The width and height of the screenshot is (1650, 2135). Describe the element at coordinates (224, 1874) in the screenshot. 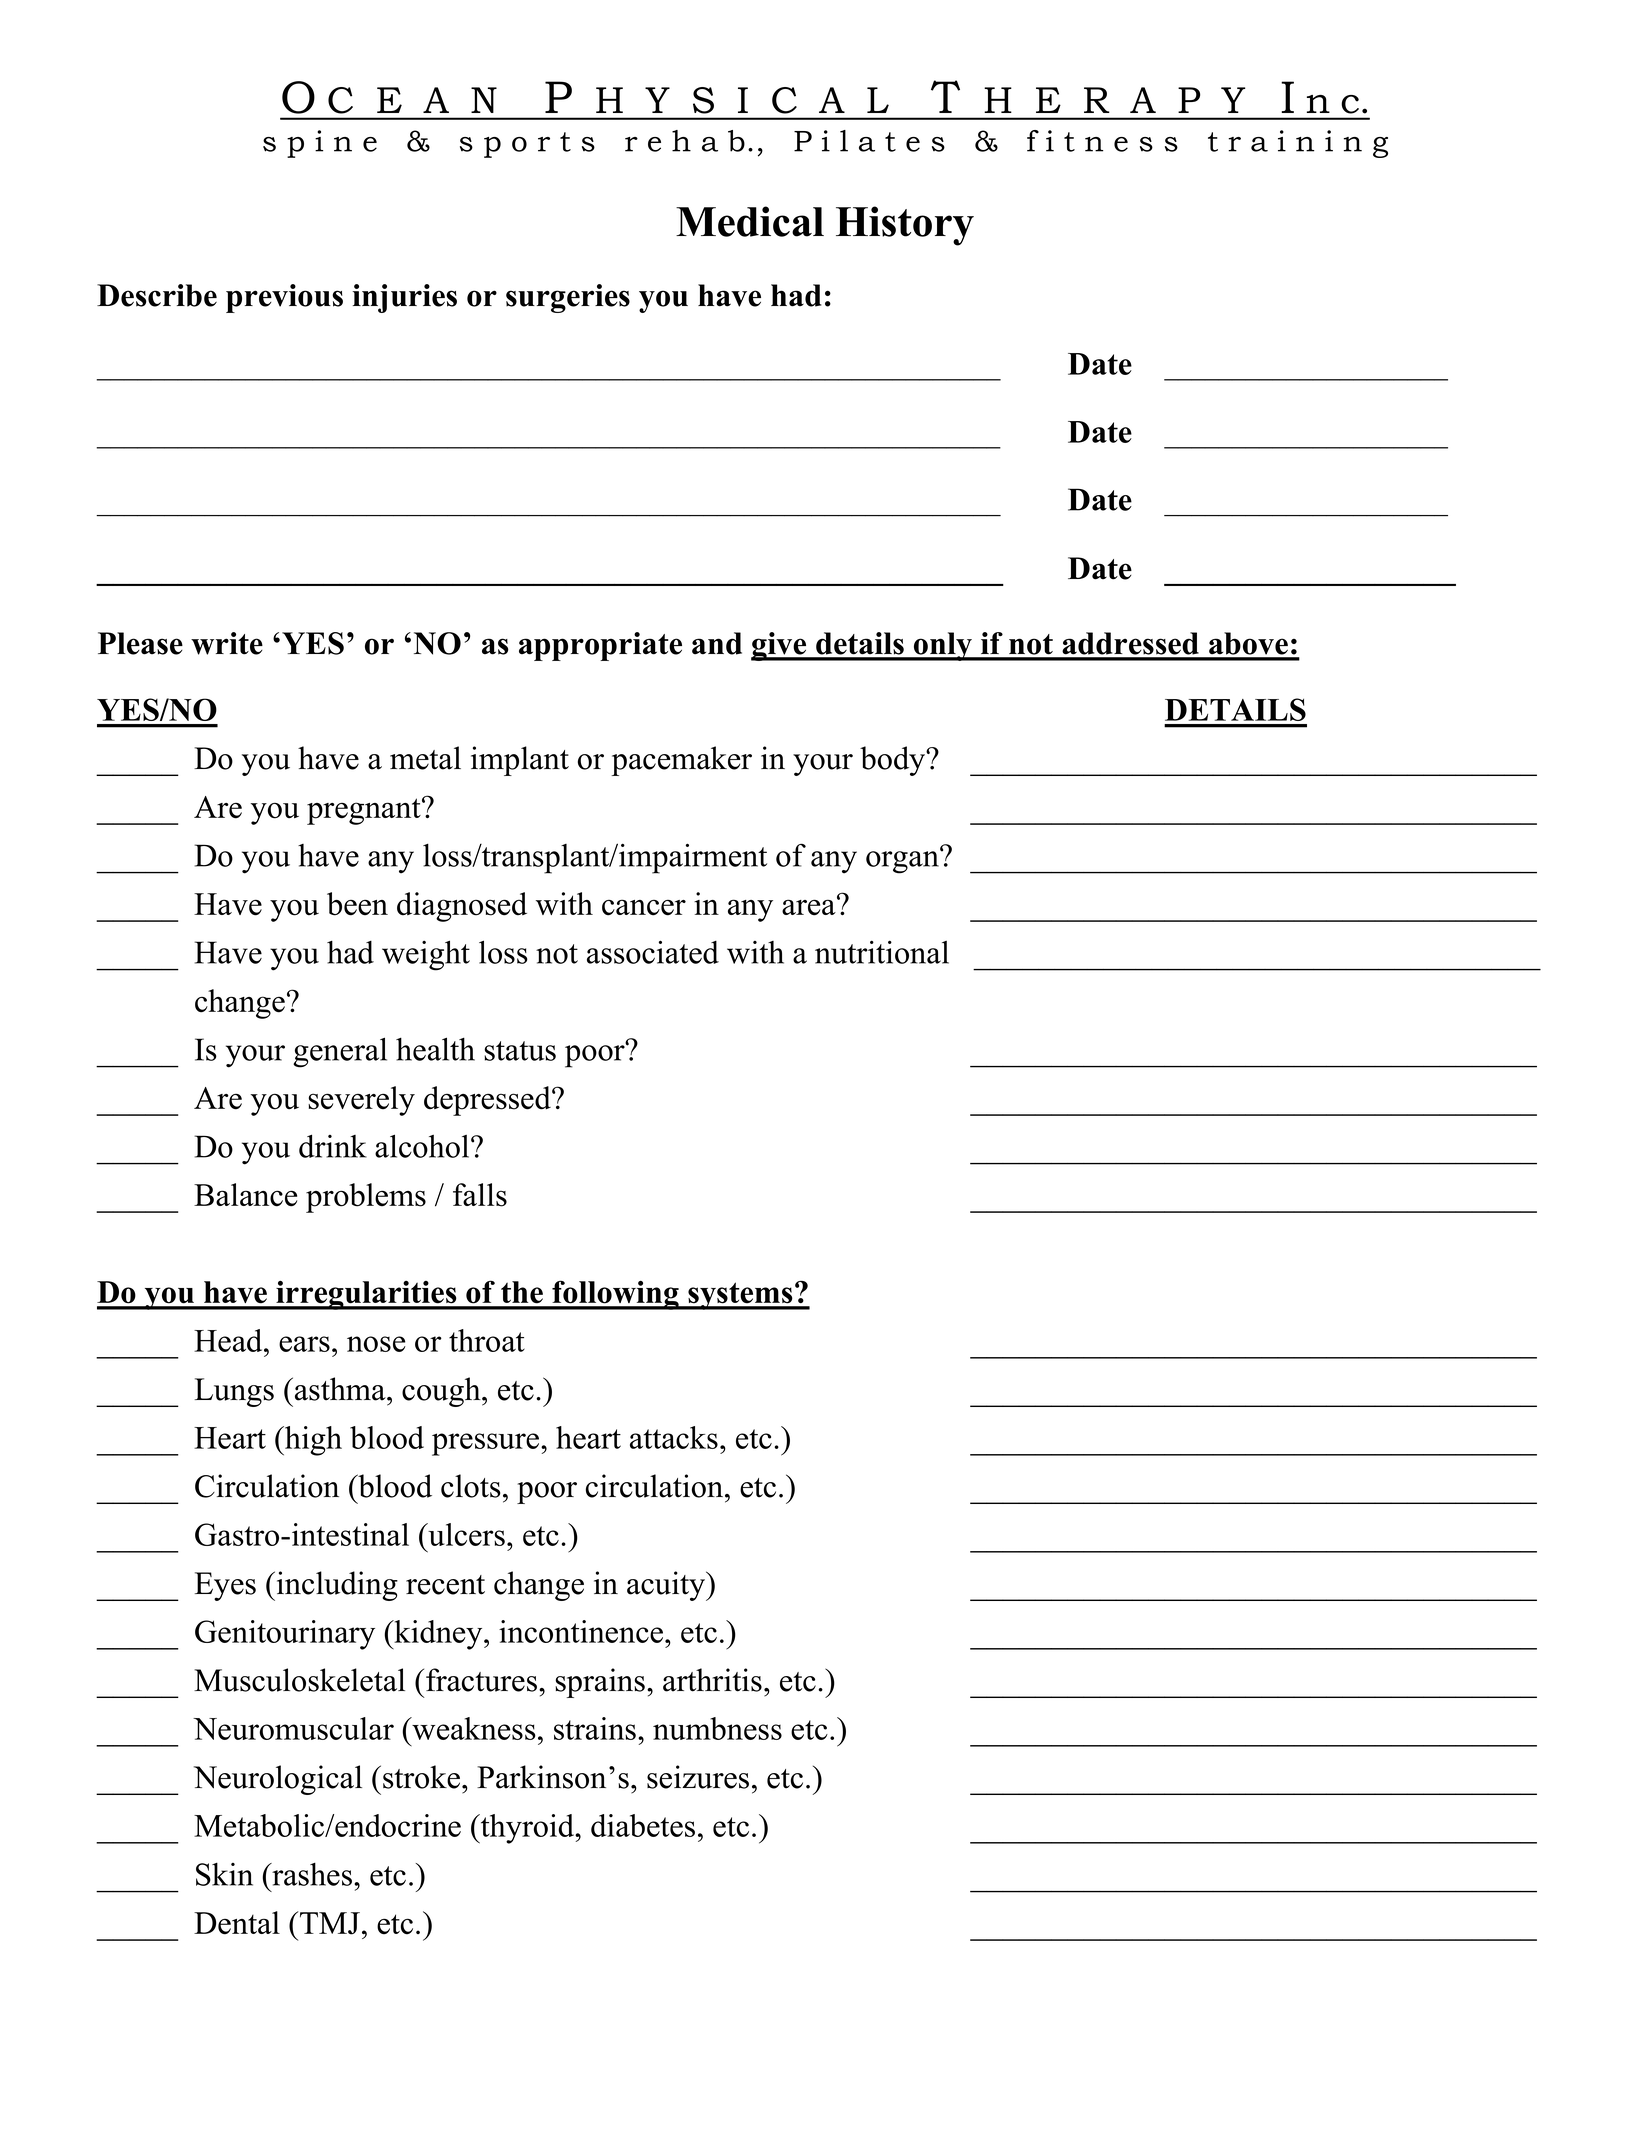

I see `Skin` at that location.
